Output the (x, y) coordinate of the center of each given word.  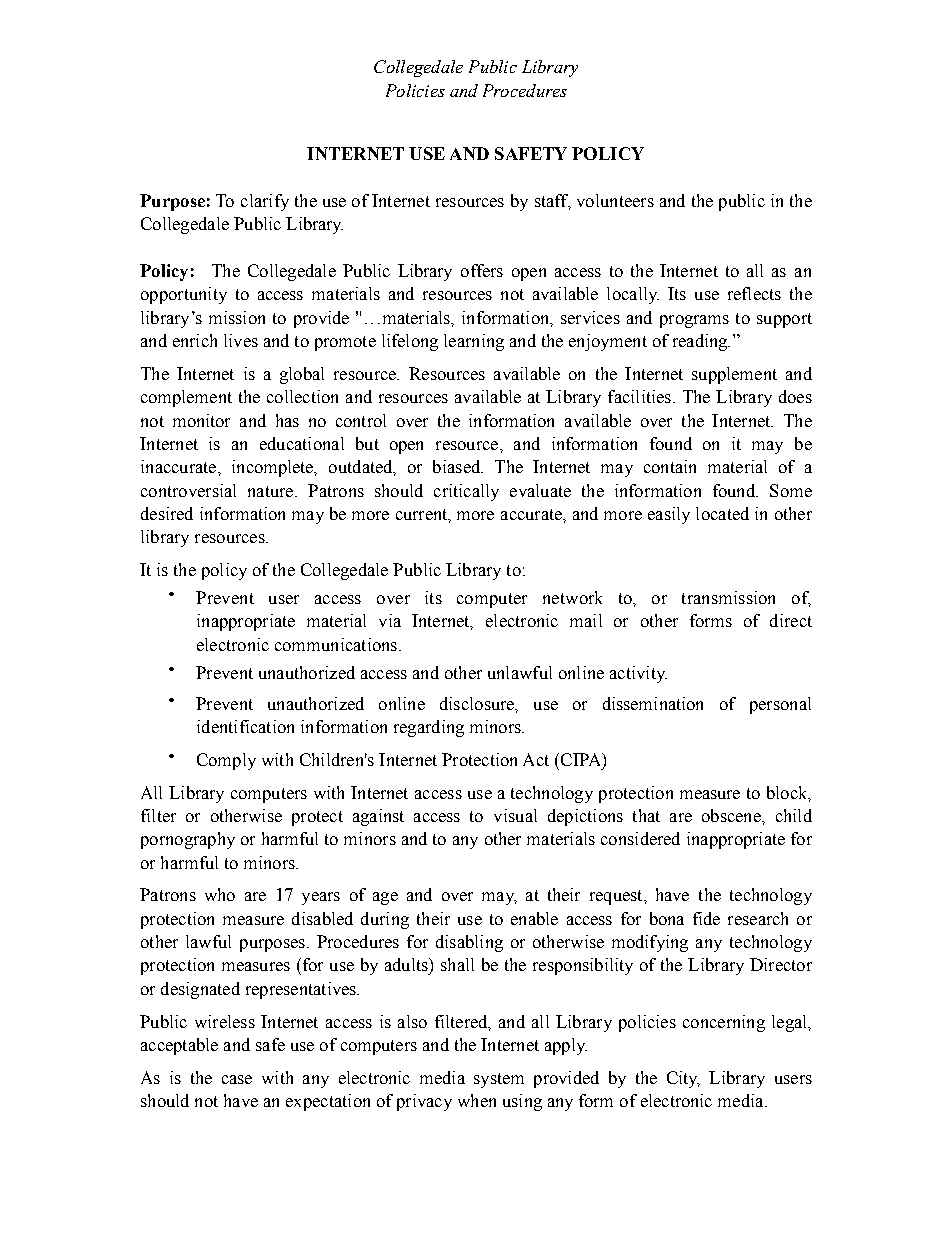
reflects (754, 293)
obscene (732, 815)
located (722, 513)
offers (482, 270)
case (237, 1079)
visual (515, 815)
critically (466, 492)
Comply (226, 761)
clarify (265, 202)
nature (272, 491)
